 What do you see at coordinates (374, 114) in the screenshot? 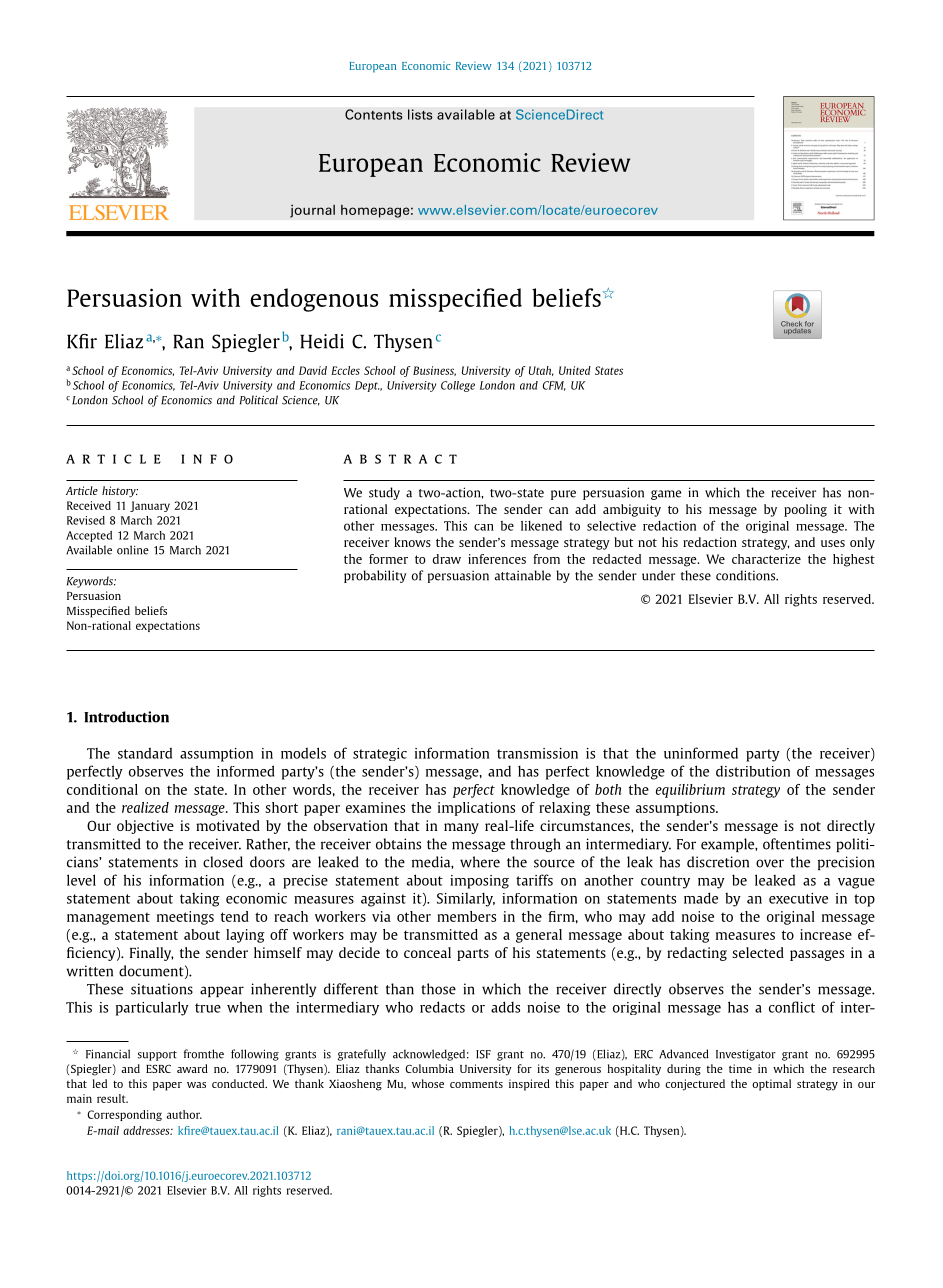
I see `Contents` at bounding box center [374, 114].
